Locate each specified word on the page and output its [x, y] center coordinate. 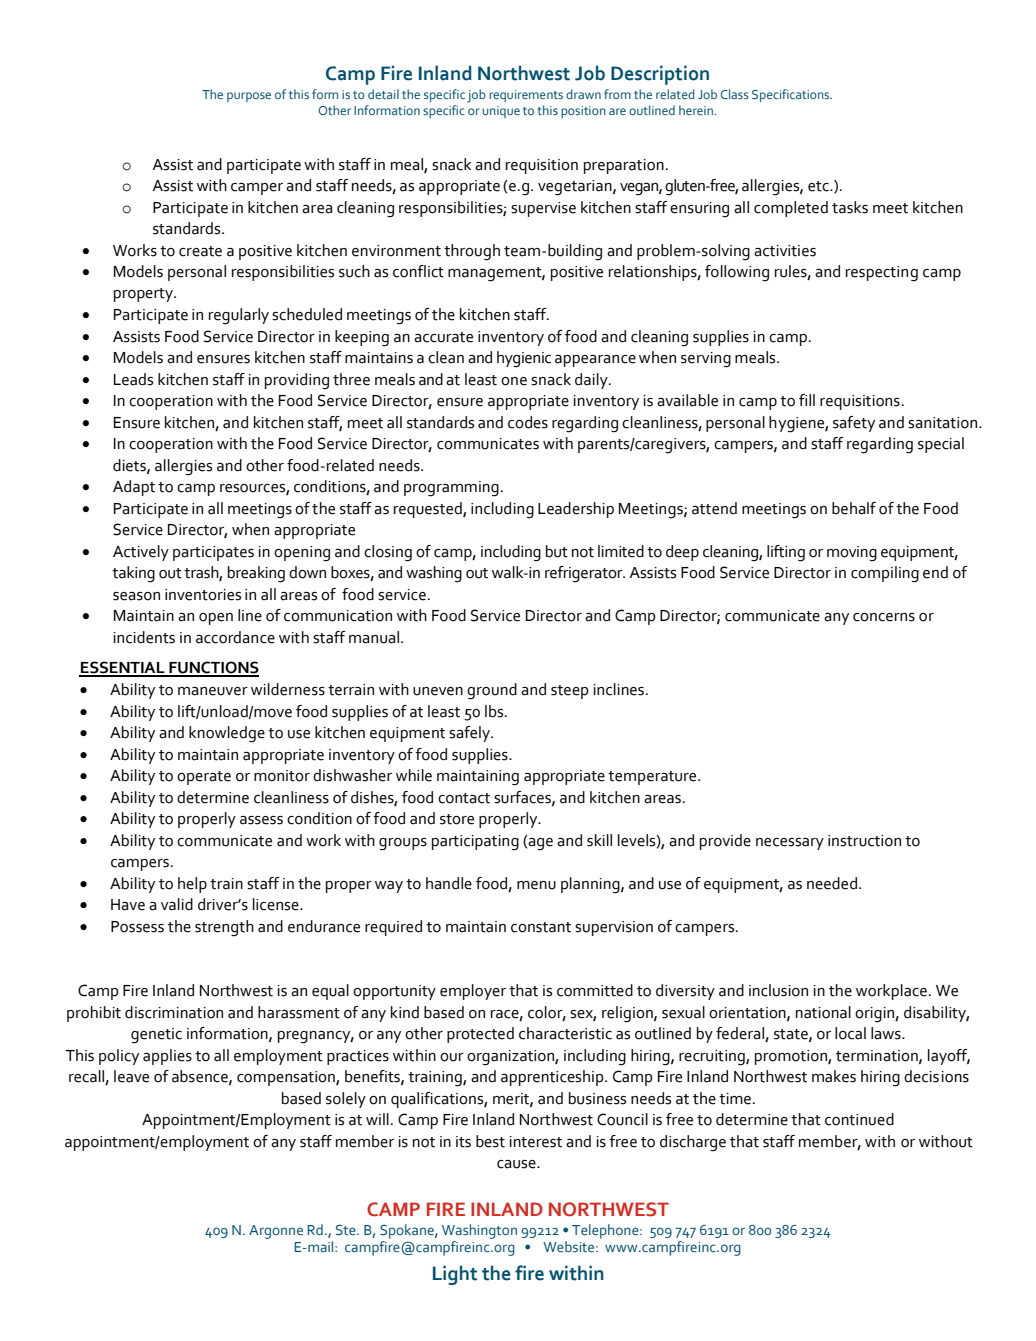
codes [528, 422]
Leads [133, 379]
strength [224, 928]
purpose [249, 97]
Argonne [276, 1232]
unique [501, 112]
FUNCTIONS [213, 668]
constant [541, 927]
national [823, 1012]
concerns [884, 617]
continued [859, 1119]
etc [819, 186]
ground [492, 691]
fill [807, 400]
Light [455, 1275]
